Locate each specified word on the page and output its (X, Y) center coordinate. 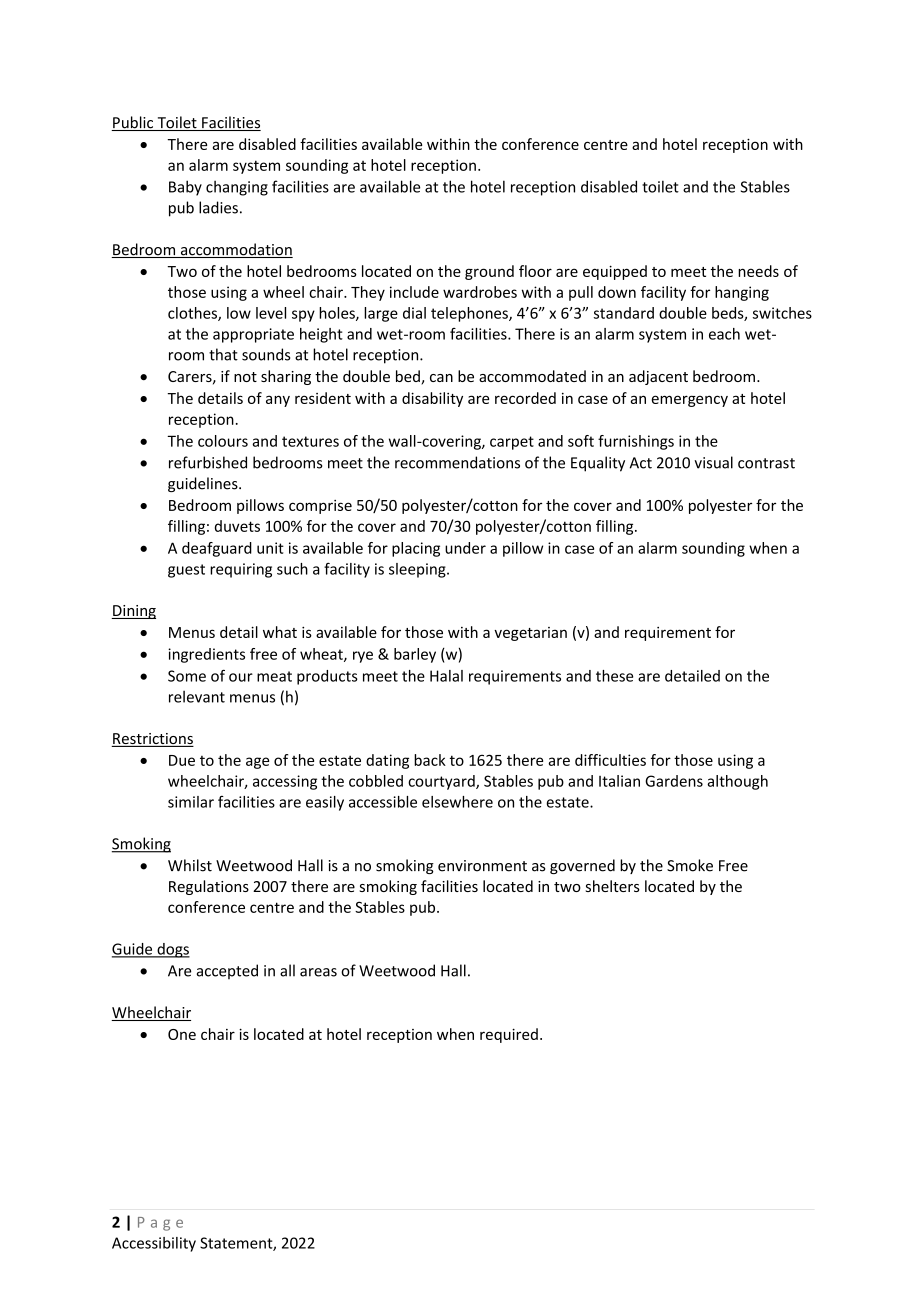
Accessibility (154, 1244)
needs (758, 271)
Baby (185, 188)
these (614, 676)
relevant (197, 696)
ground (489, 272)
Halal (446, 676)
